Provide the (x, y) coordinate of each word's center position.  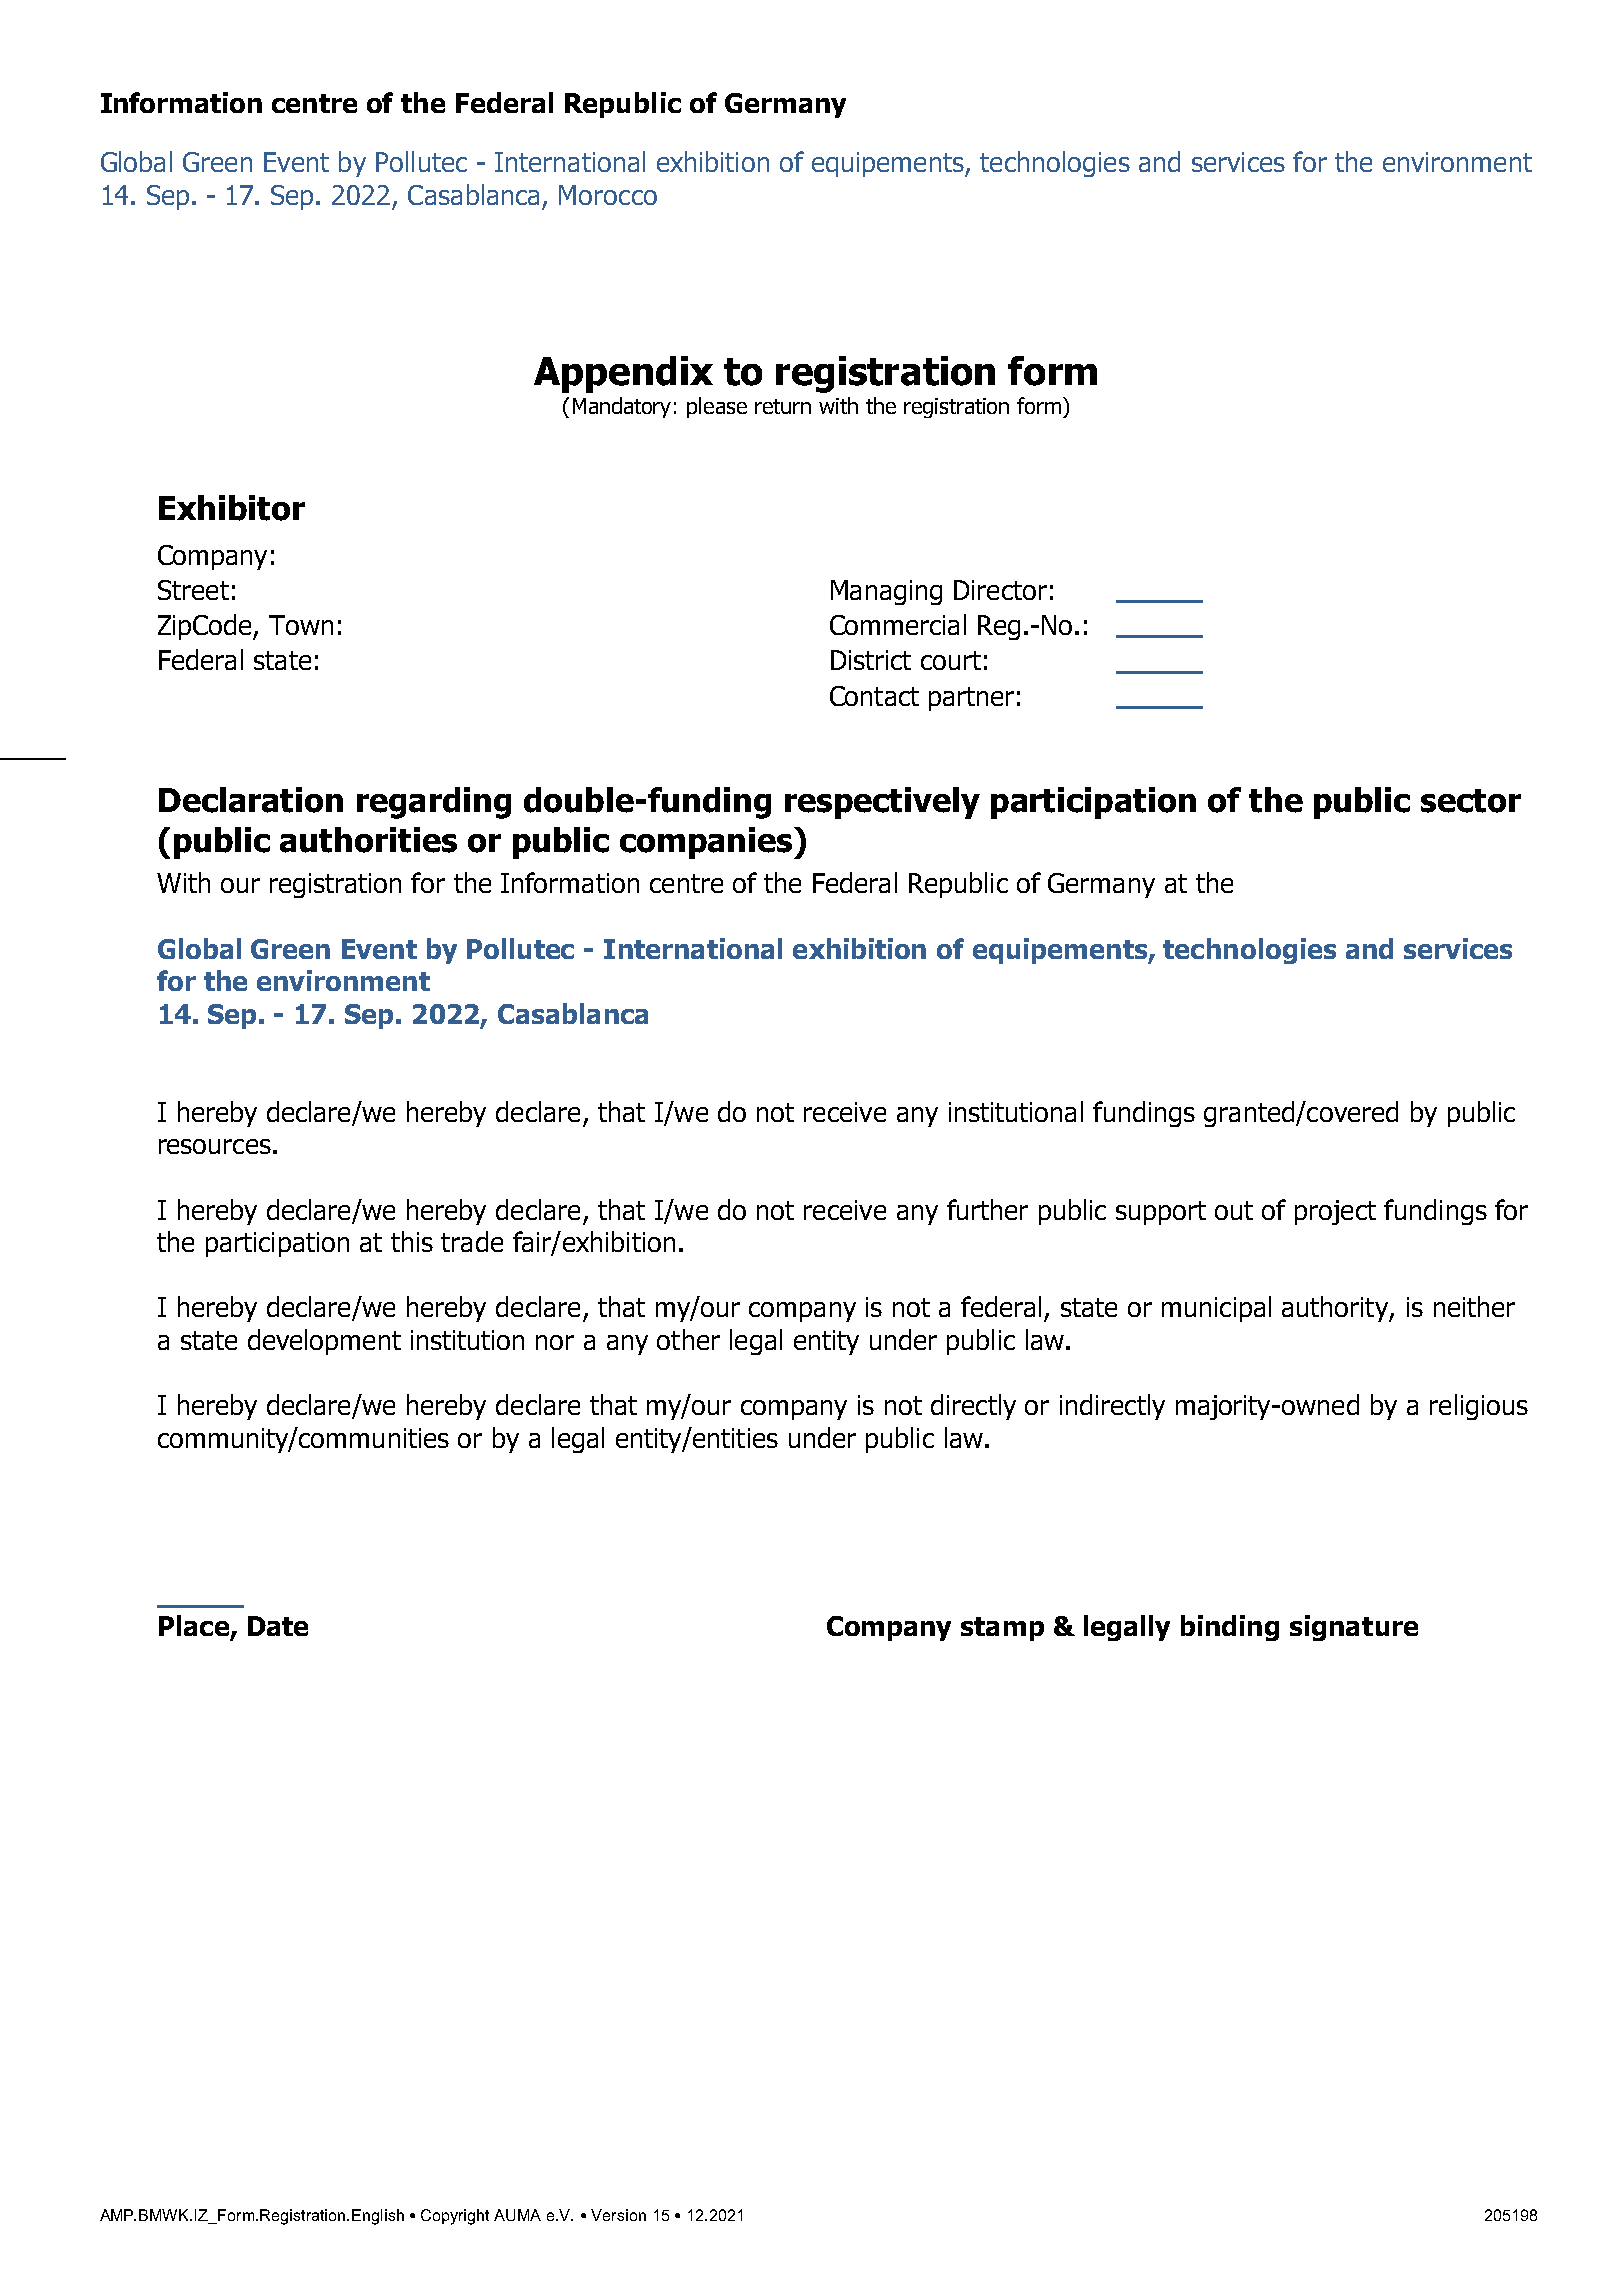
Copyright (455, 2217)
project (1335, 1212)
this (412, 1241)
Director (1000, 590)
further (987, 1209)
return (783, 406)
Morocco (608, 195)
